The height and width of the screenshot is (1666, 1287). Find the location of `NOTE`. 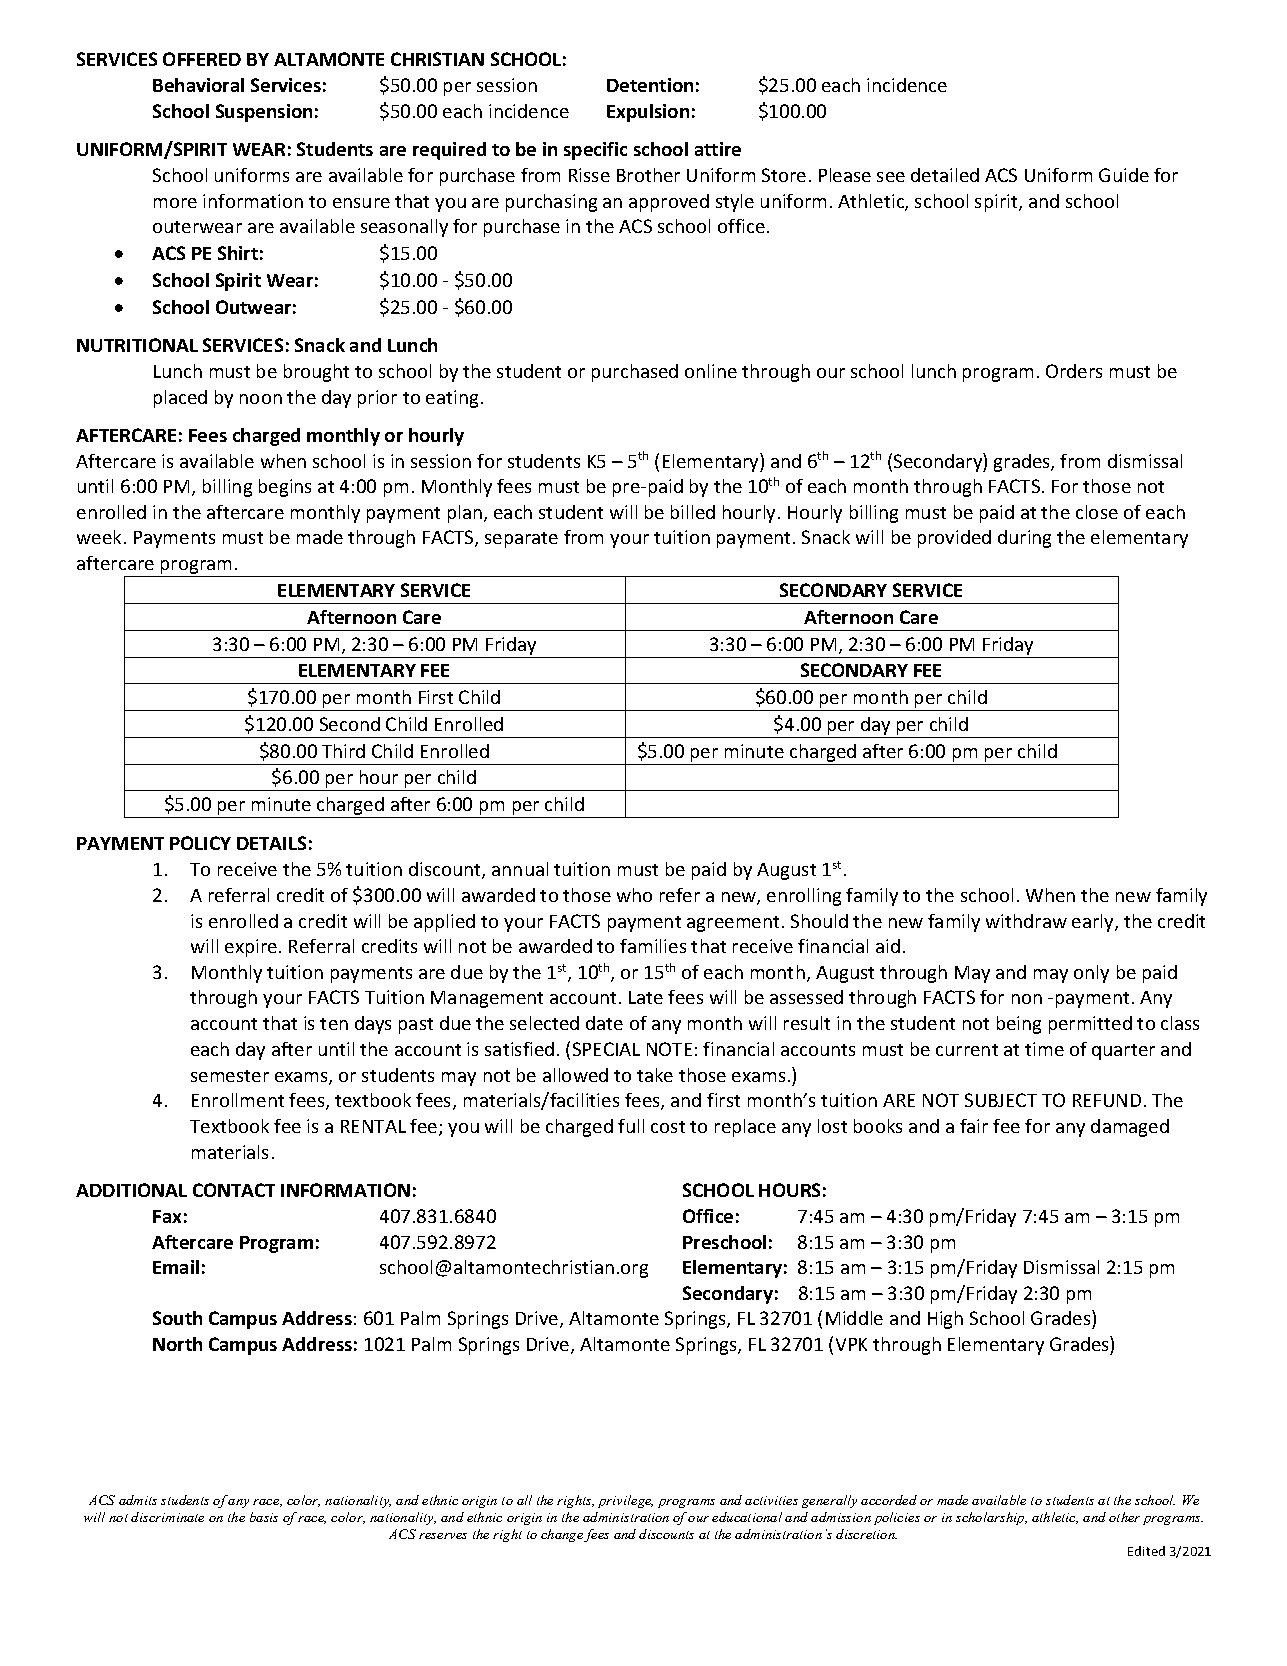

NOTE is located at coordinates (669, 1049).
